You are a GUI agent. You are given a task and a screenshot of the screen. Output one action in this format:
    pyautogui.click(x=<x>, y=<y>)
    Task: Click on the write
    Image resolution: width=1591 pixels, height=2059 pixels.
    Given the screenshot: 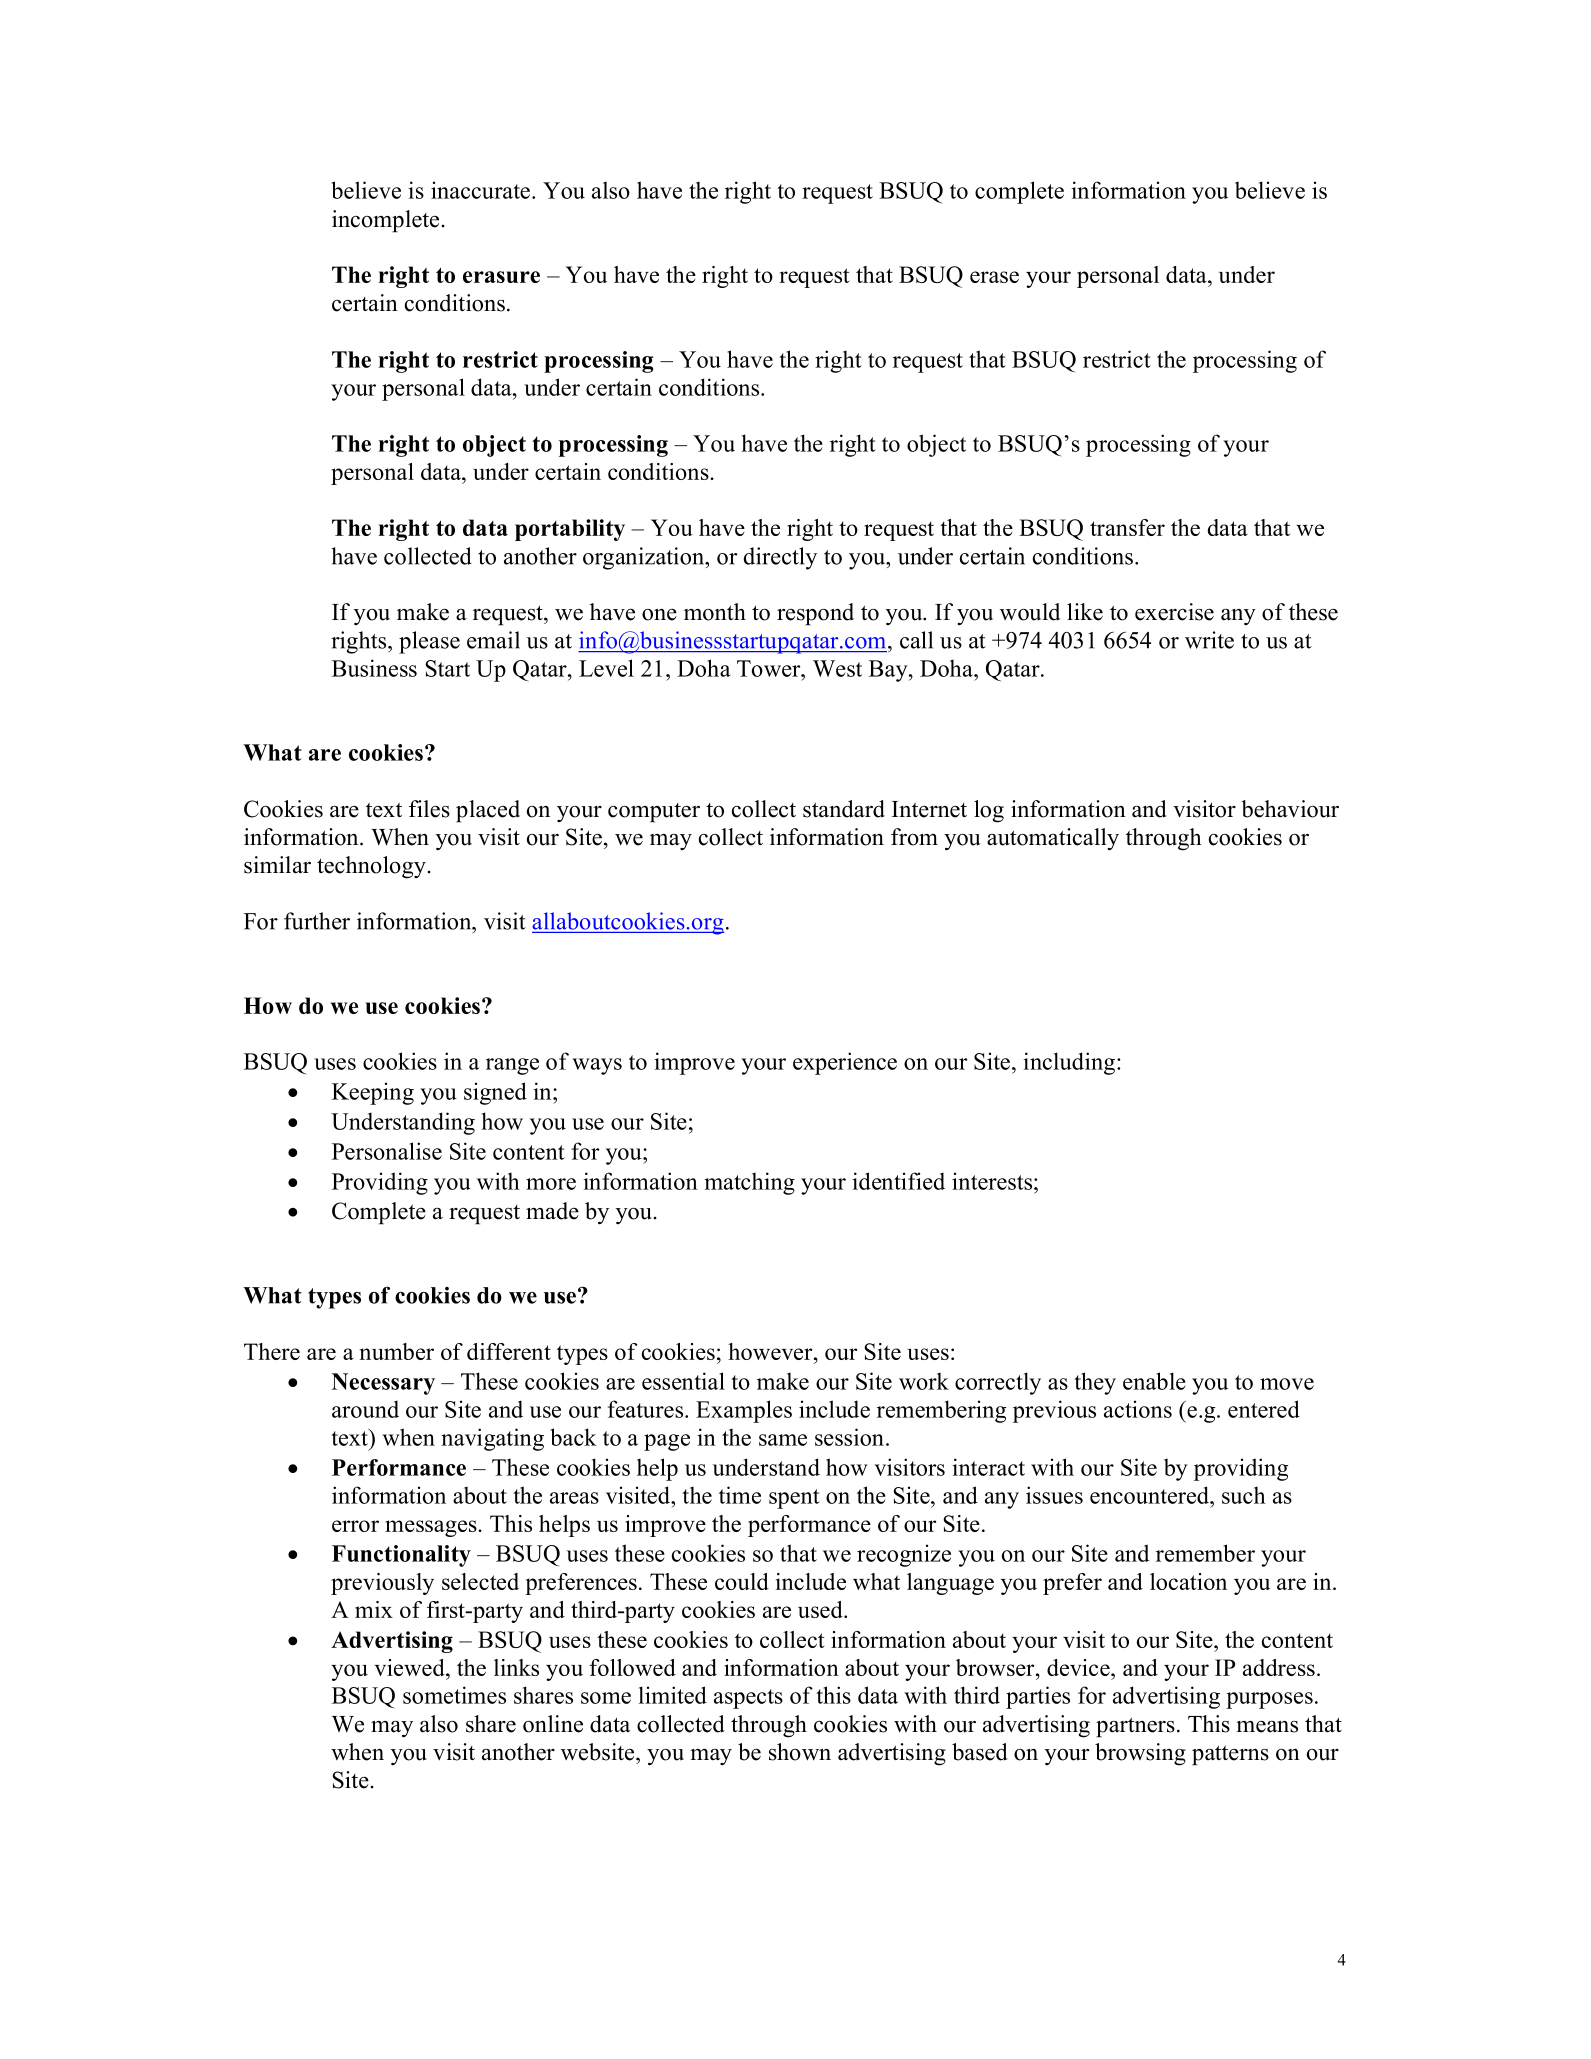 What is the action you would take?
    pyautogui.click(x=1209, y=640)
